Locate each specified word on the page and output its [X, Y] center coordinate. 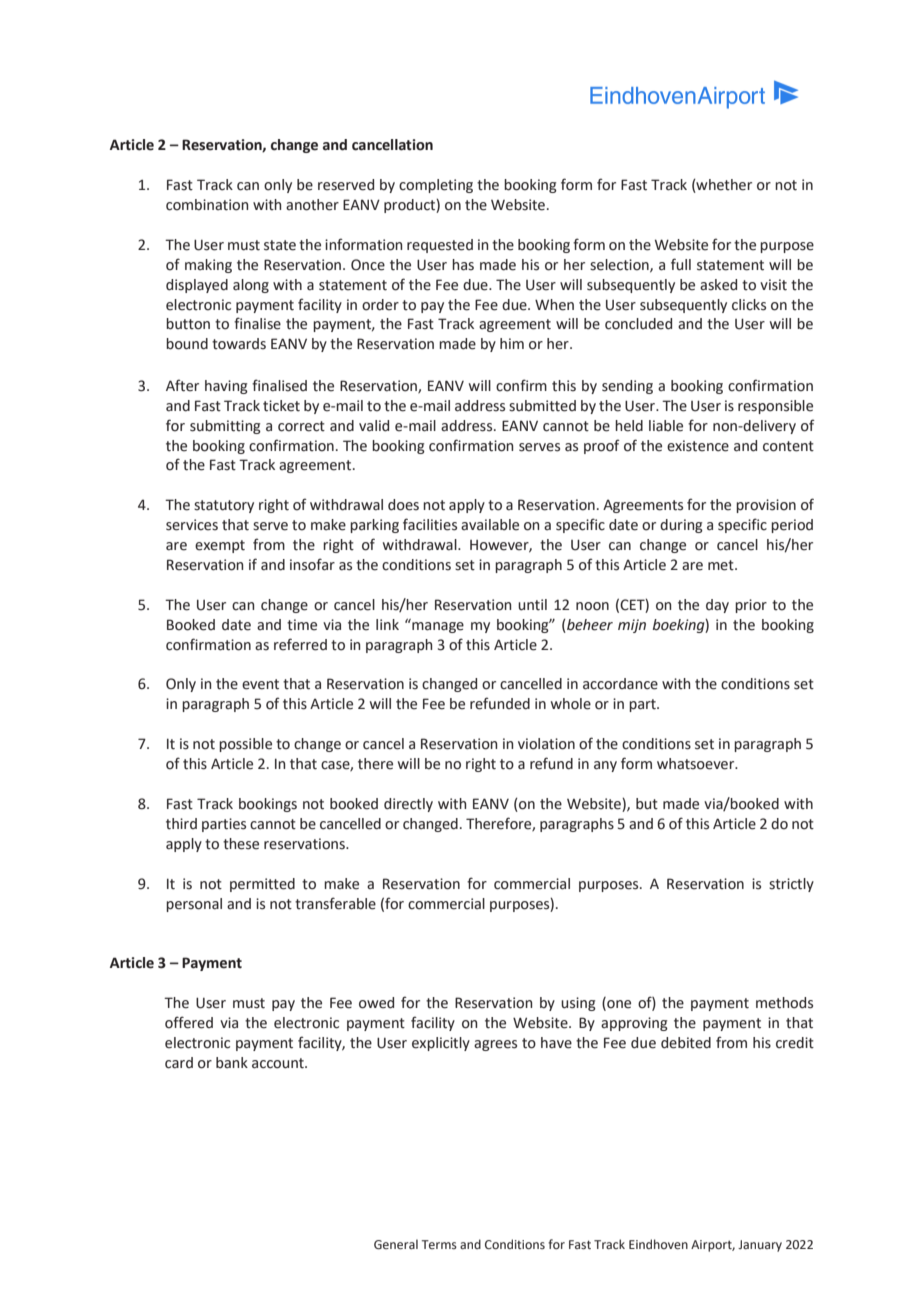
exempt [220, 546]
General [396, 1244]
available [490, 525]
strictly [791, 885]
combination [207, 205]
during [681, 526]
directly [408, 805]
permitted [262, 885]
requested [440, 246]
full [681, 264]
